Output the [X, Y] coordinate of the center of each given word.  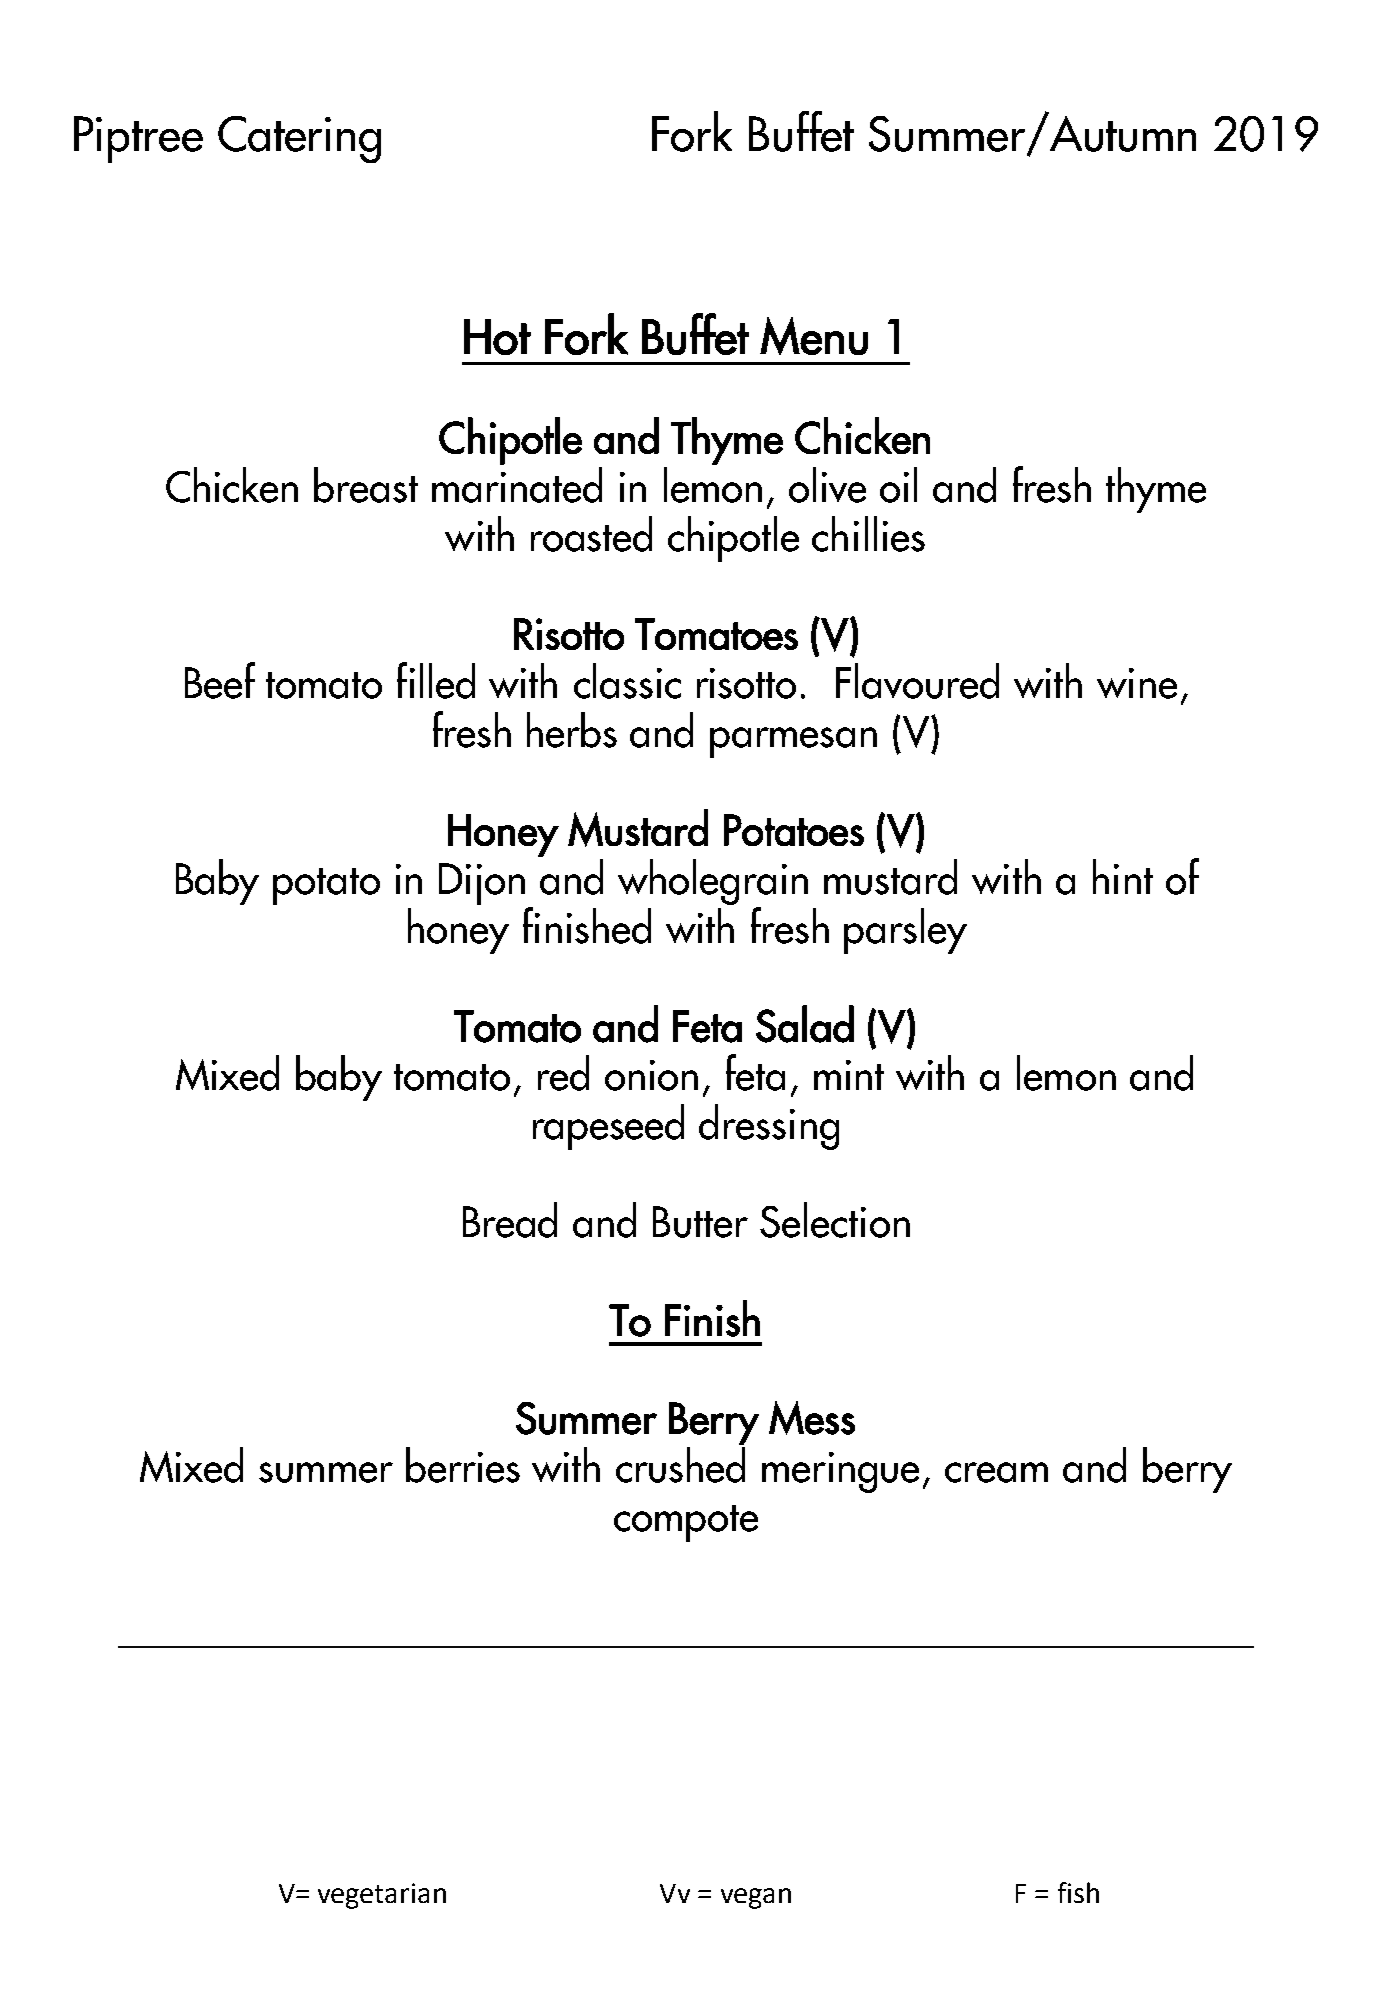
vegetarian [382, 1896]
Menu [814, 336]
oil [898, 485]
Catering [299, 139]
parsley [905, 931]
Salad [805, 1024]
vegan [756, 1898]
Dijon [482, 884]
